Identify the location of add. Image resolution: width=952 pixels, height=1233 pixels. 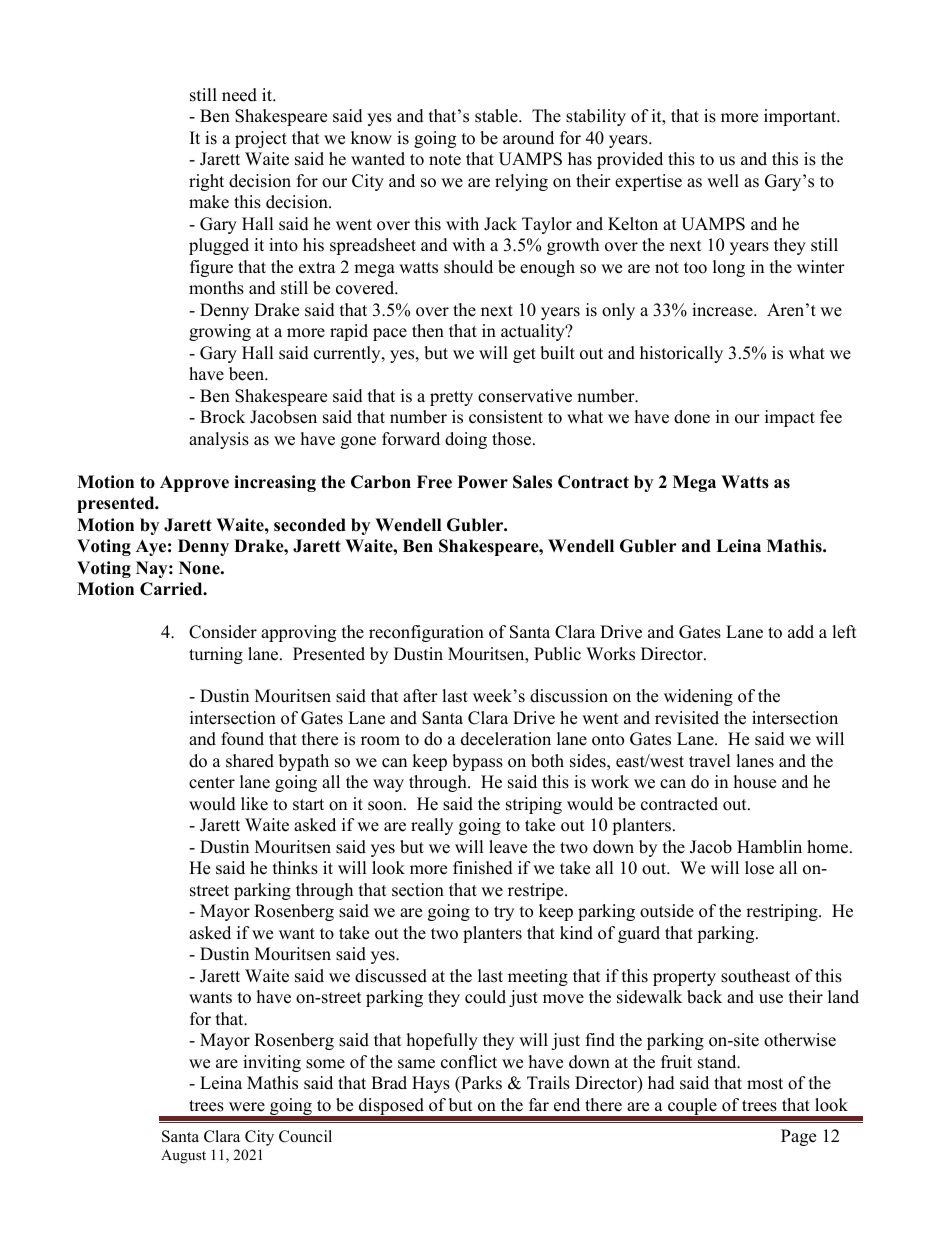
(801, 632).
